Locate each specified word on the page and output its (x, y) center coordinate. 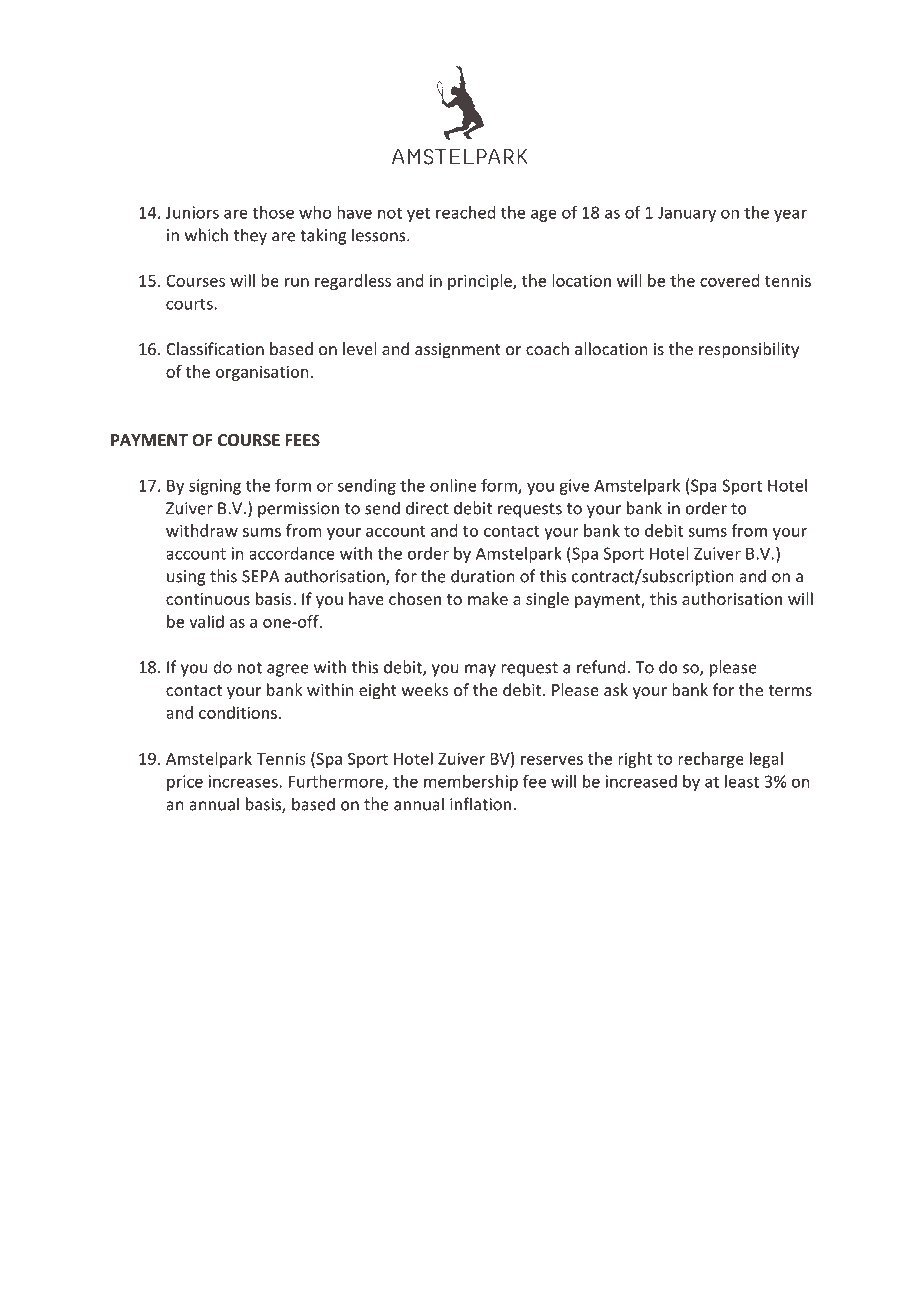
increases (244, 781)
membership (471, 783)
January (687, 214)
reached (465, 212)
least (742, 781)
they (250, 236)
